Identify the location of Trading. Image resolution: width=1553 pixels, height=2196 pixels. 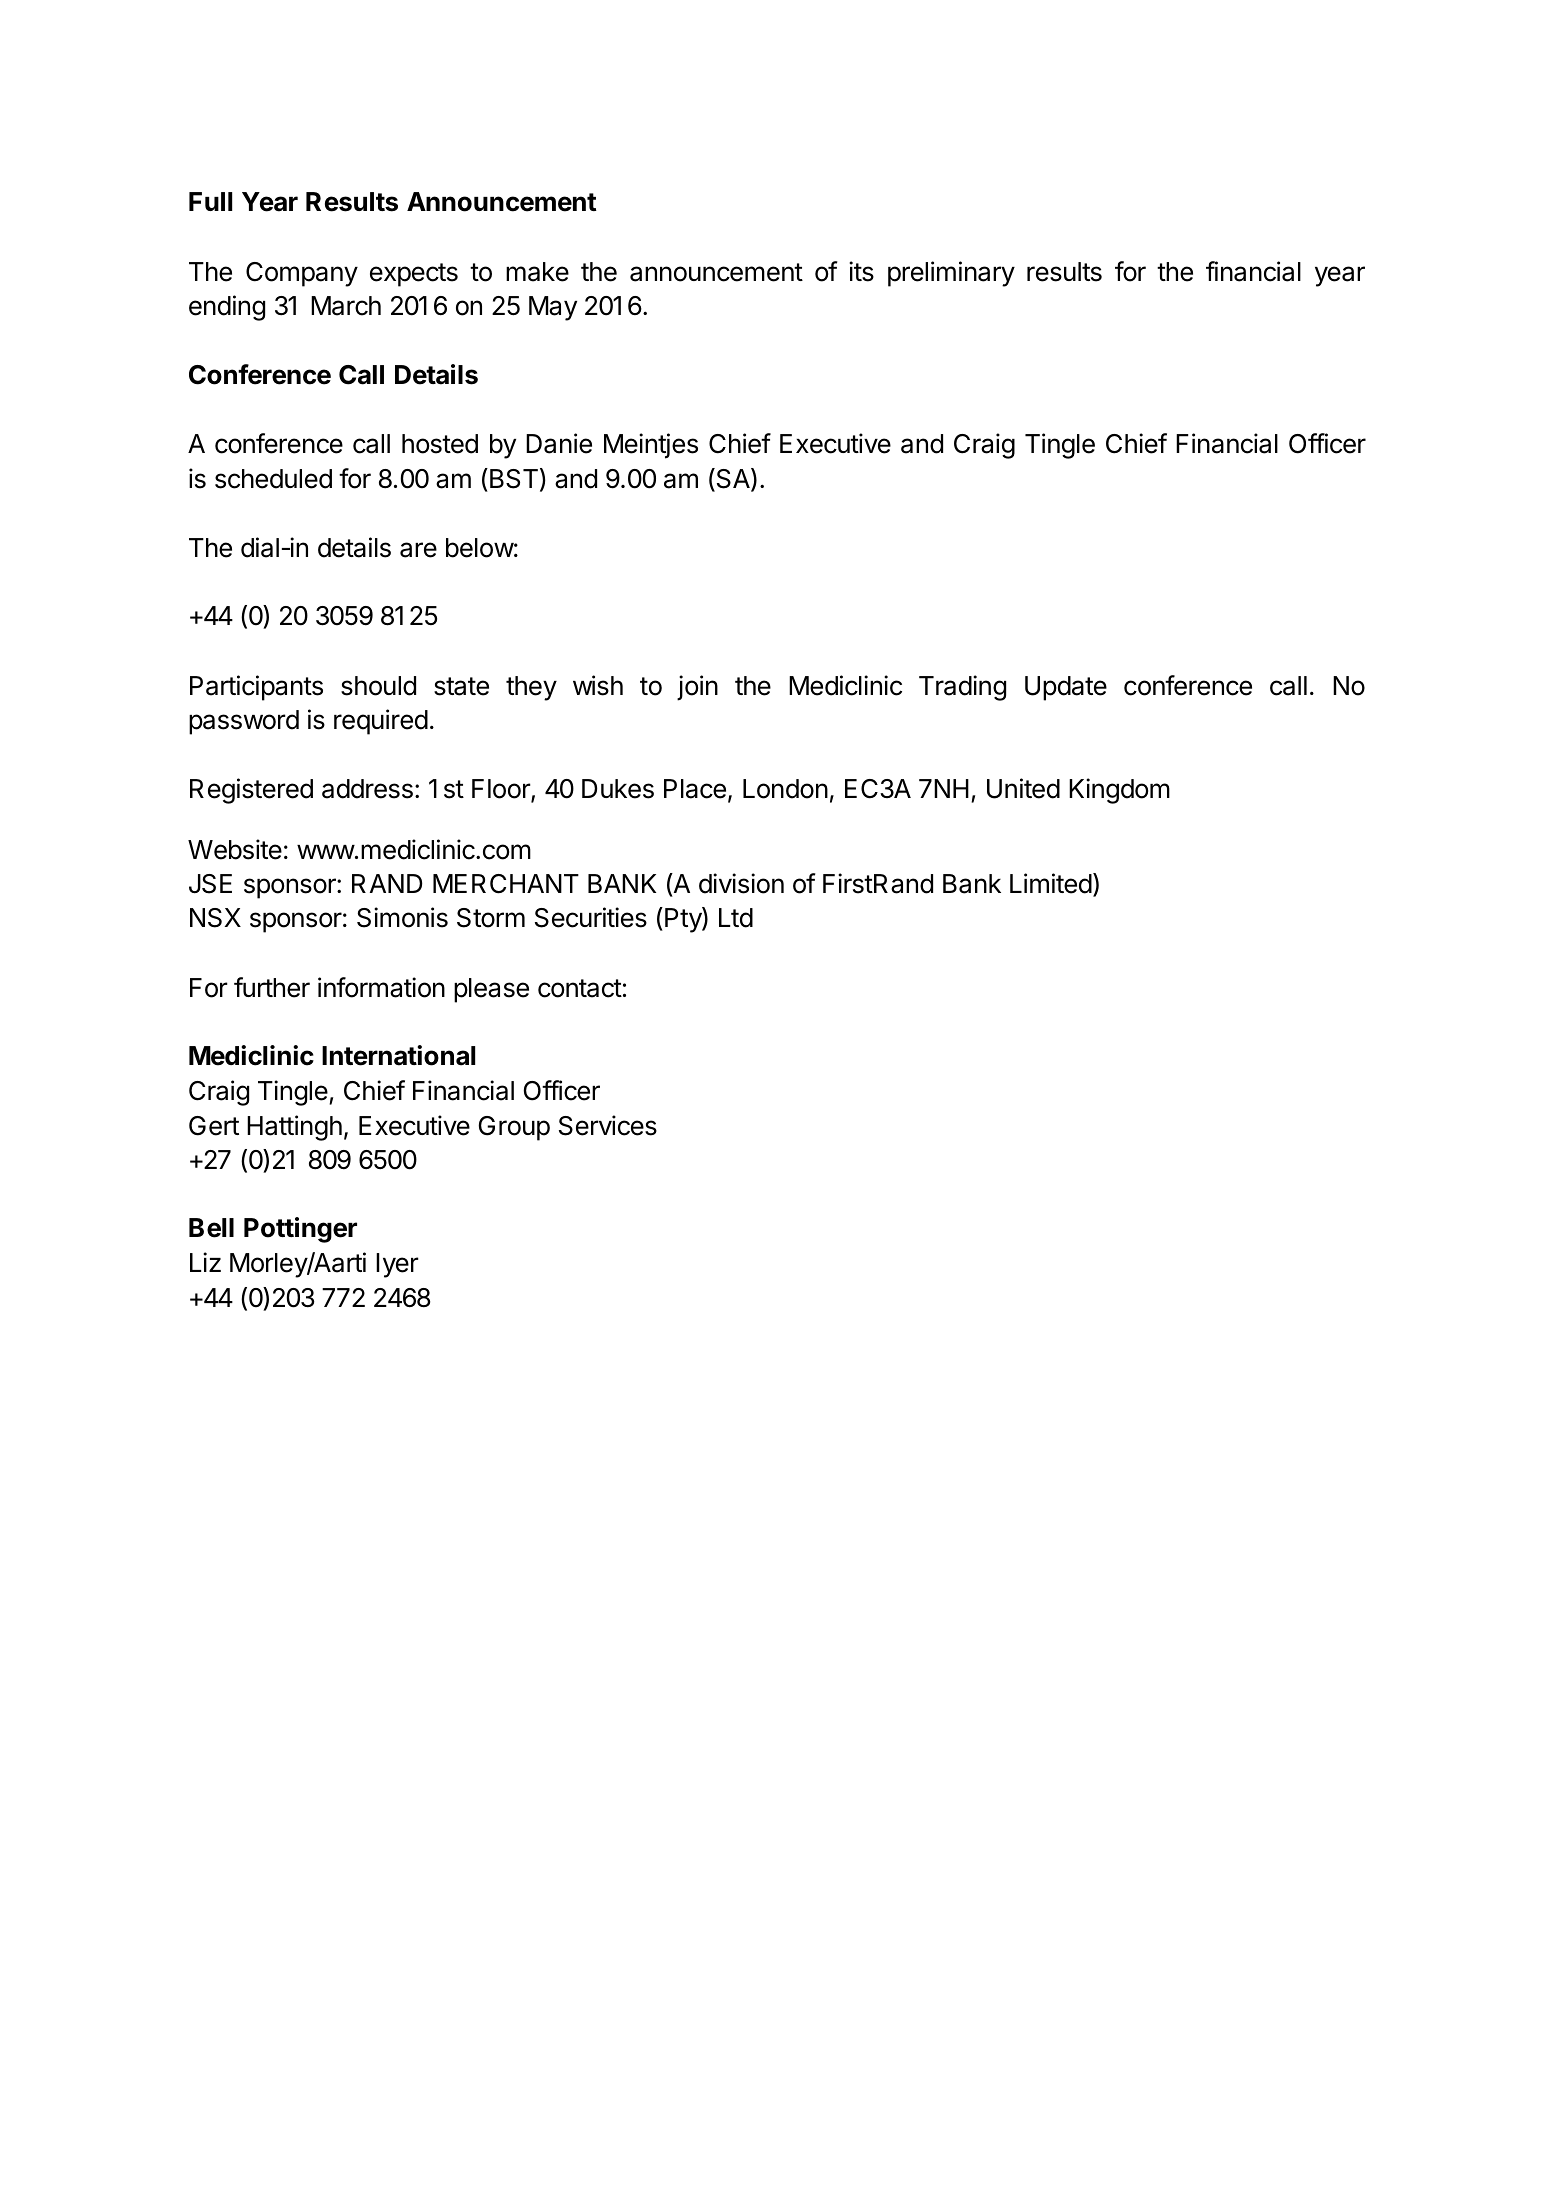
(962, 688).
